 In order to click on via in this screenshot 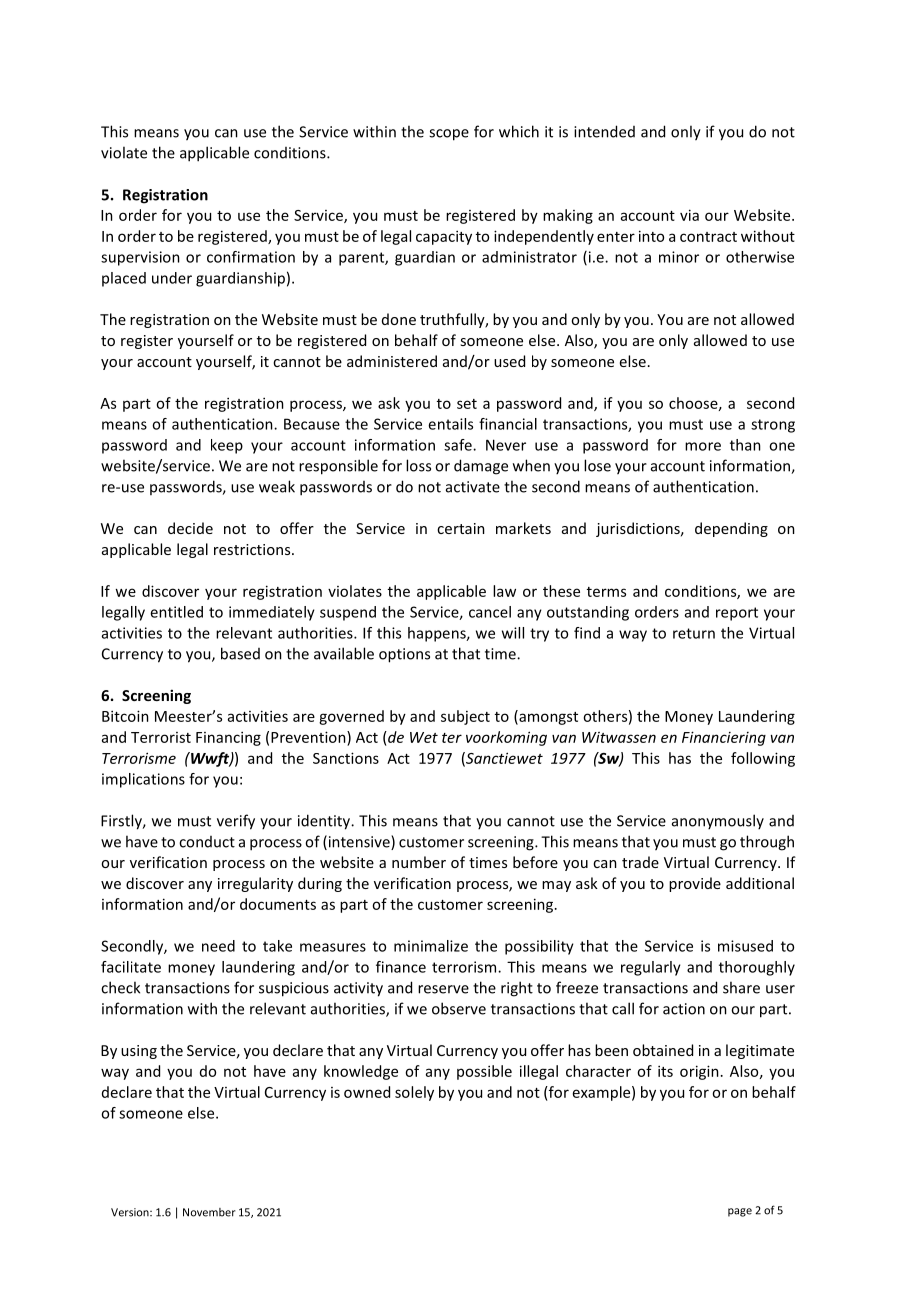, I will do `click(689, 215)`.
